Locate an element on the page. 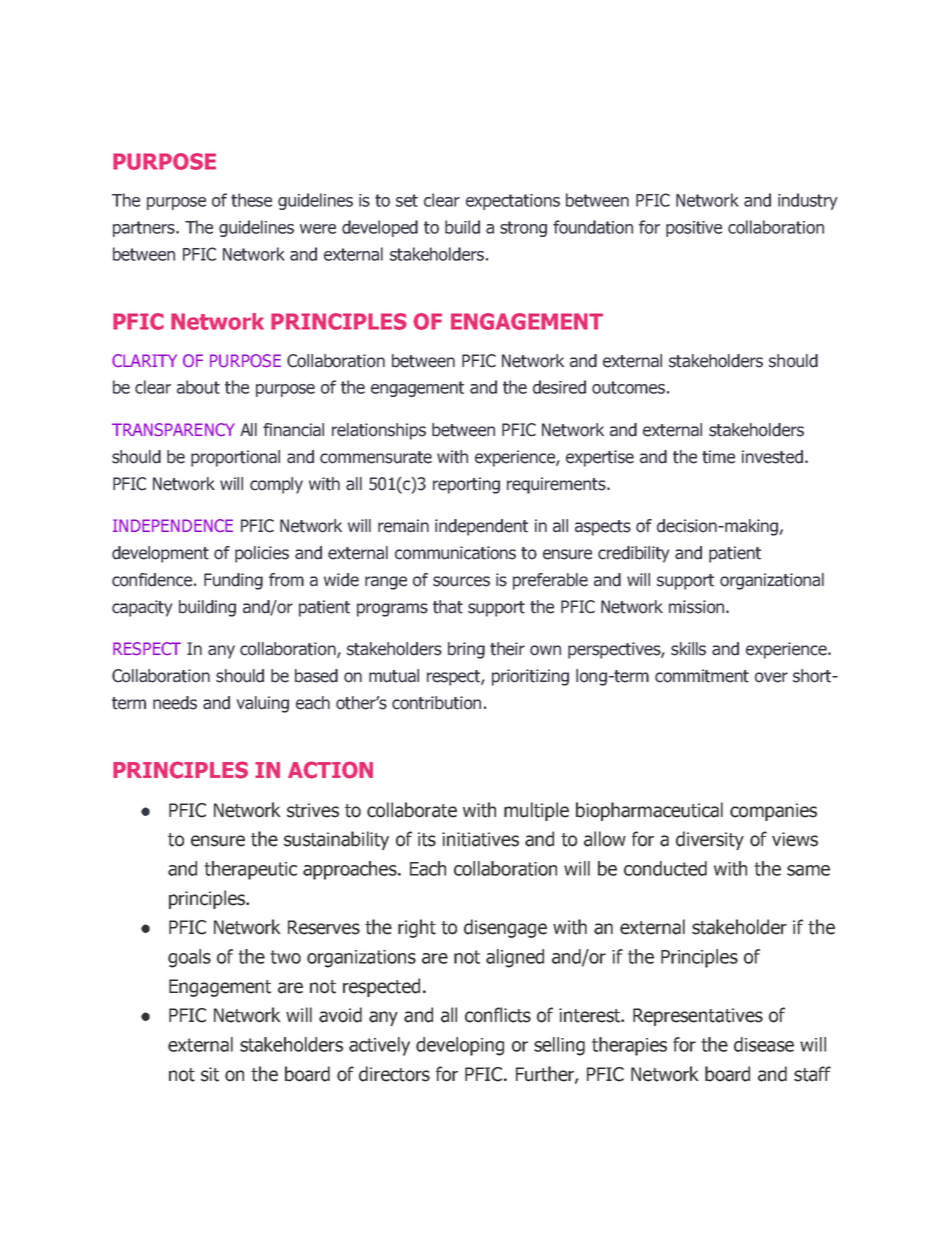 This image has width=952, height=1233. positive is located at coordinates (694, 229).
